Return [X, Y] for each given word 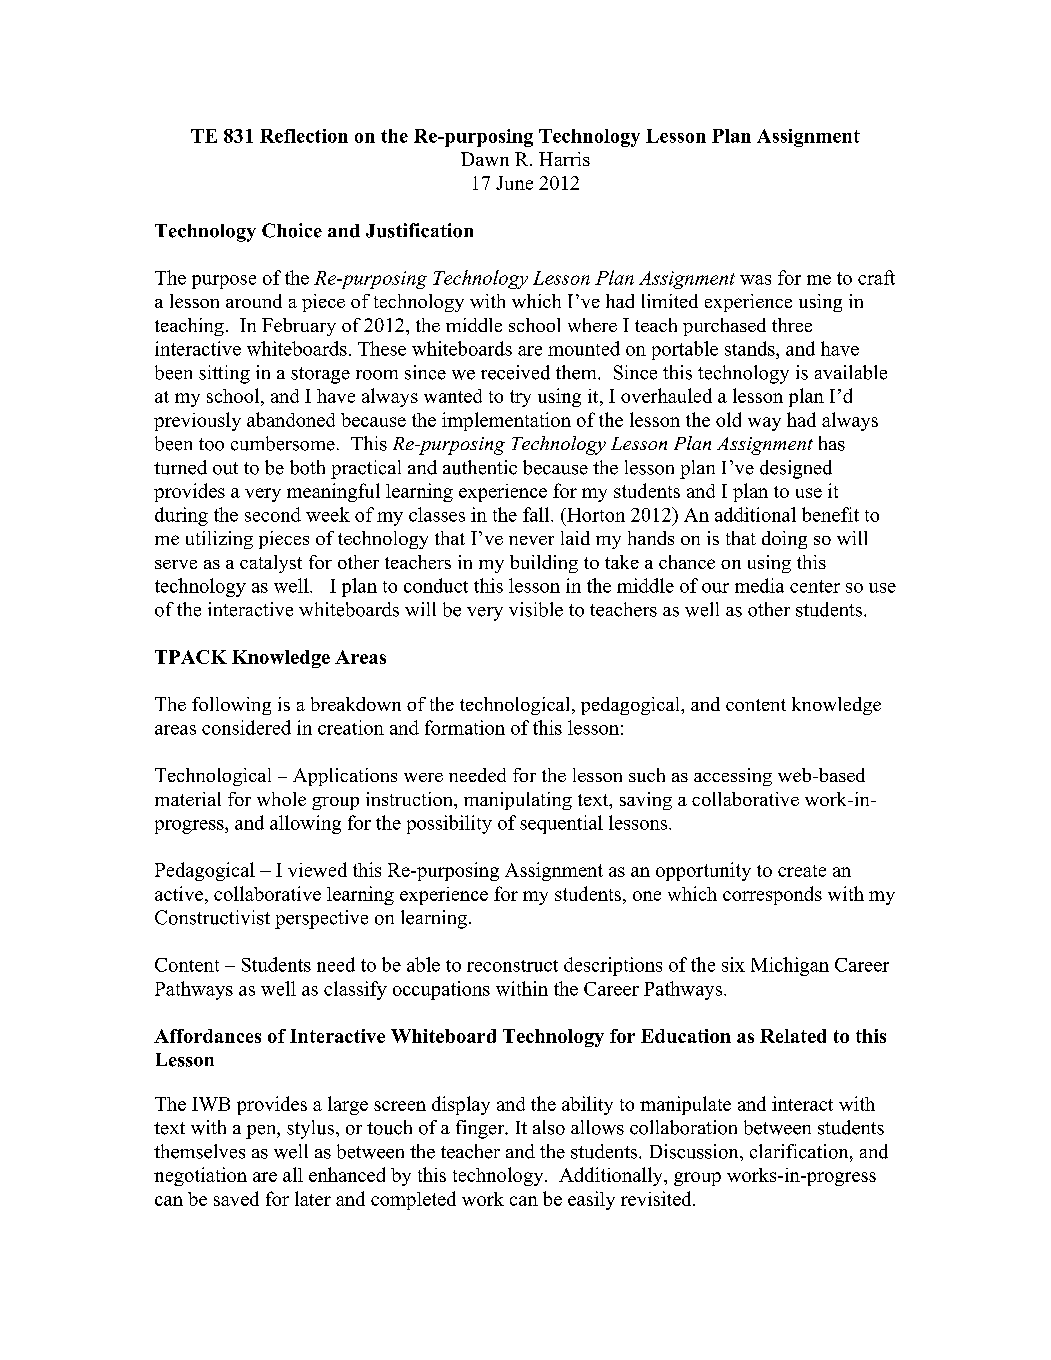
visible [536, 609]
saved [236, 1198]
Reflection [304, 136]
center [815, 586]
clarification [800, 1151]
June [514, 183]
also [549, 1127]
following [231, 706]
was [755, 280]
